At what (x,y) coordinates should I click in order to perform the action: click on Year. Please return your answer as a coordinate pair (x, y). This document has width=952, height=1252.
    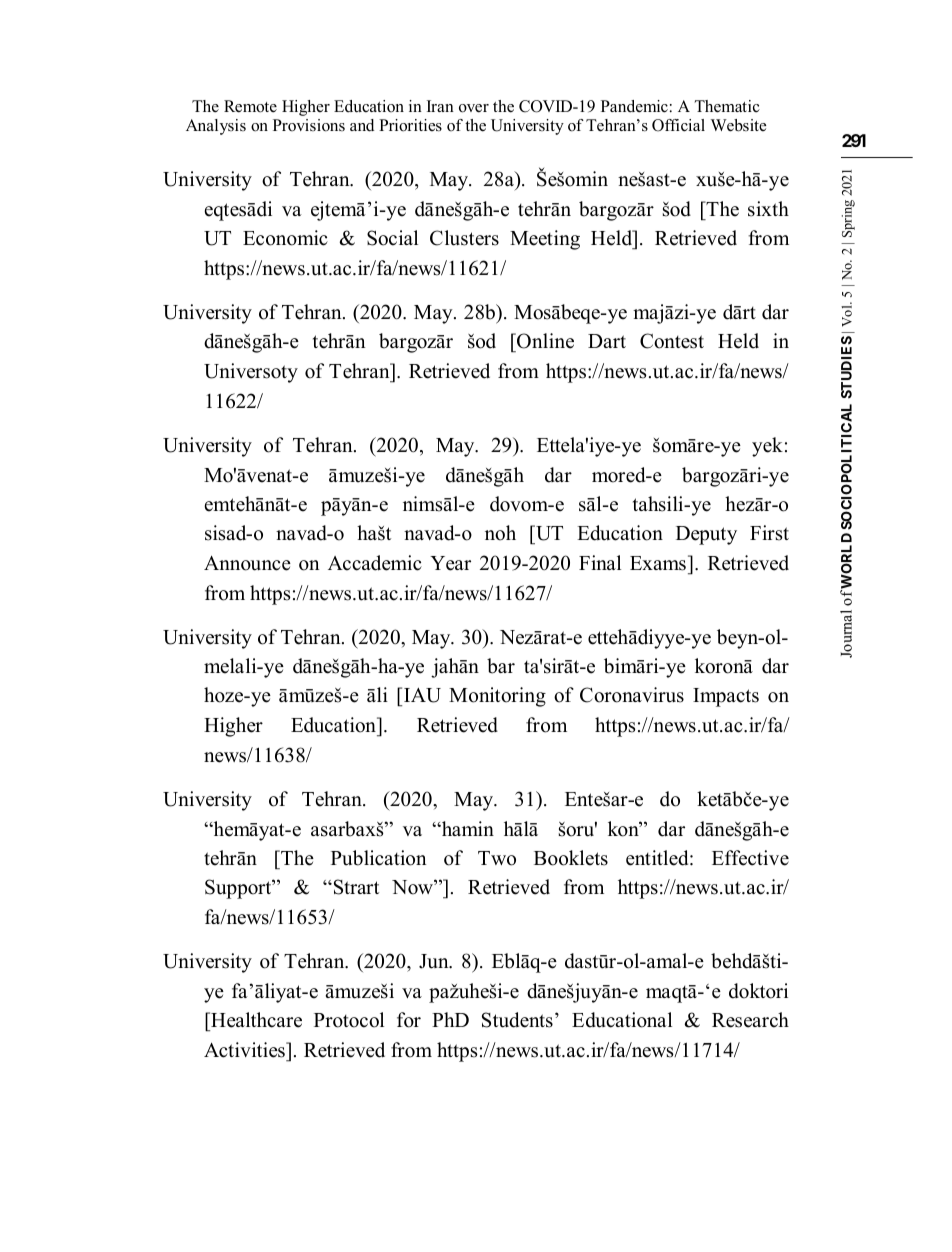
    Looking at the image, I should click on (450, 563).
